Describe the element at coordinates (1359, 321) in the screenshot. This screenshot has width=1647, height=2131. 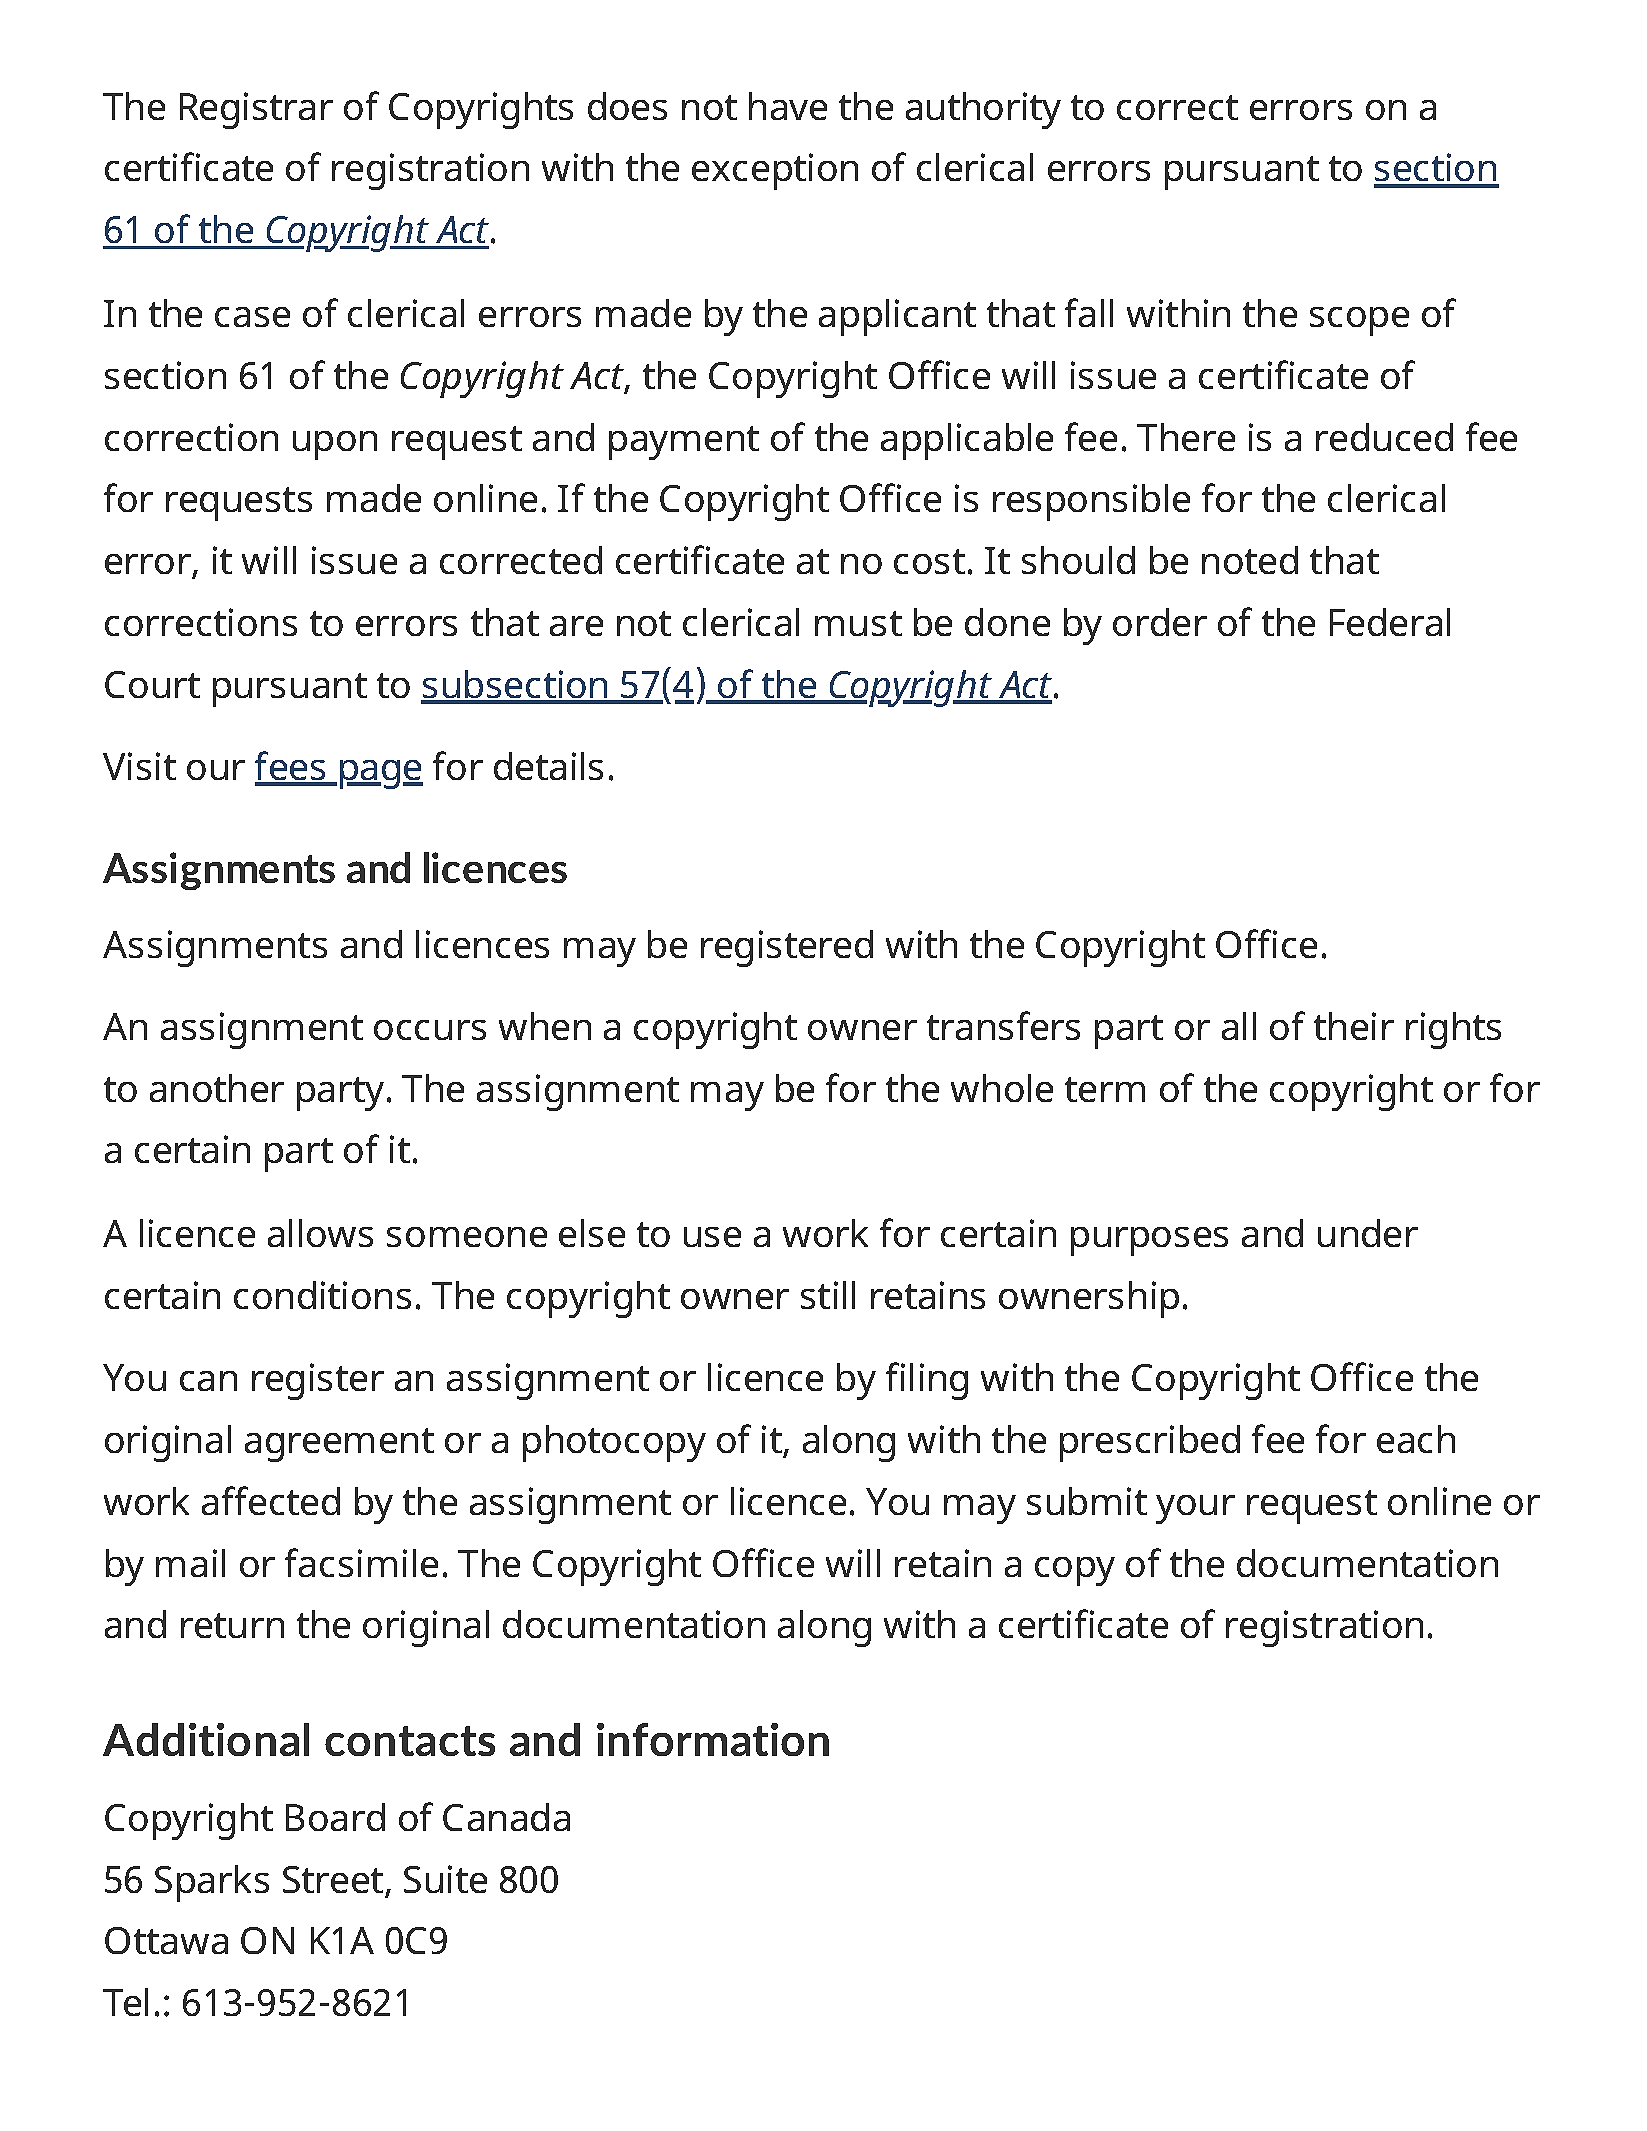
I see `scope` at that location.
